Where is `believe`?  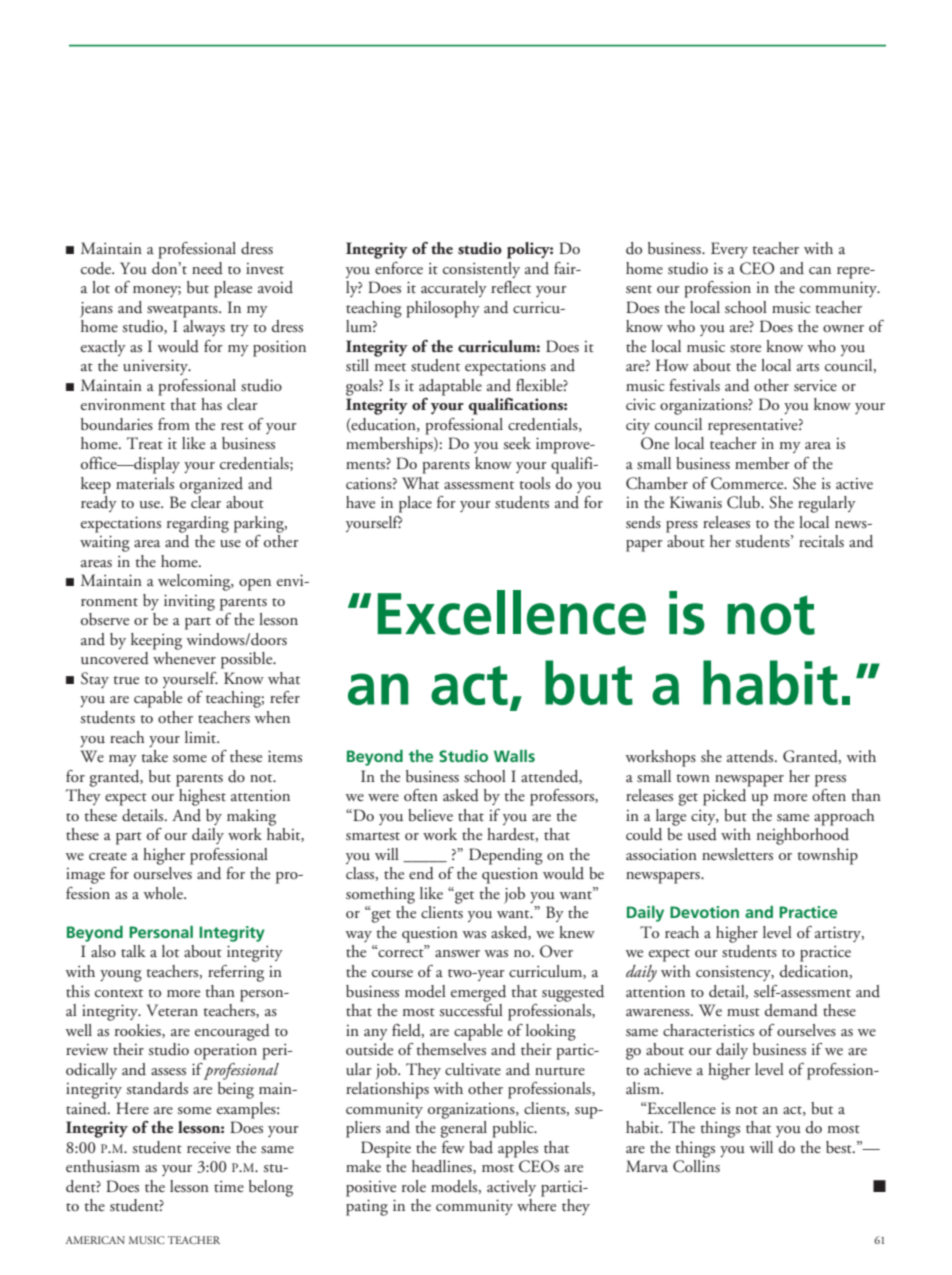 believe is located at coordinates (430, 815).
